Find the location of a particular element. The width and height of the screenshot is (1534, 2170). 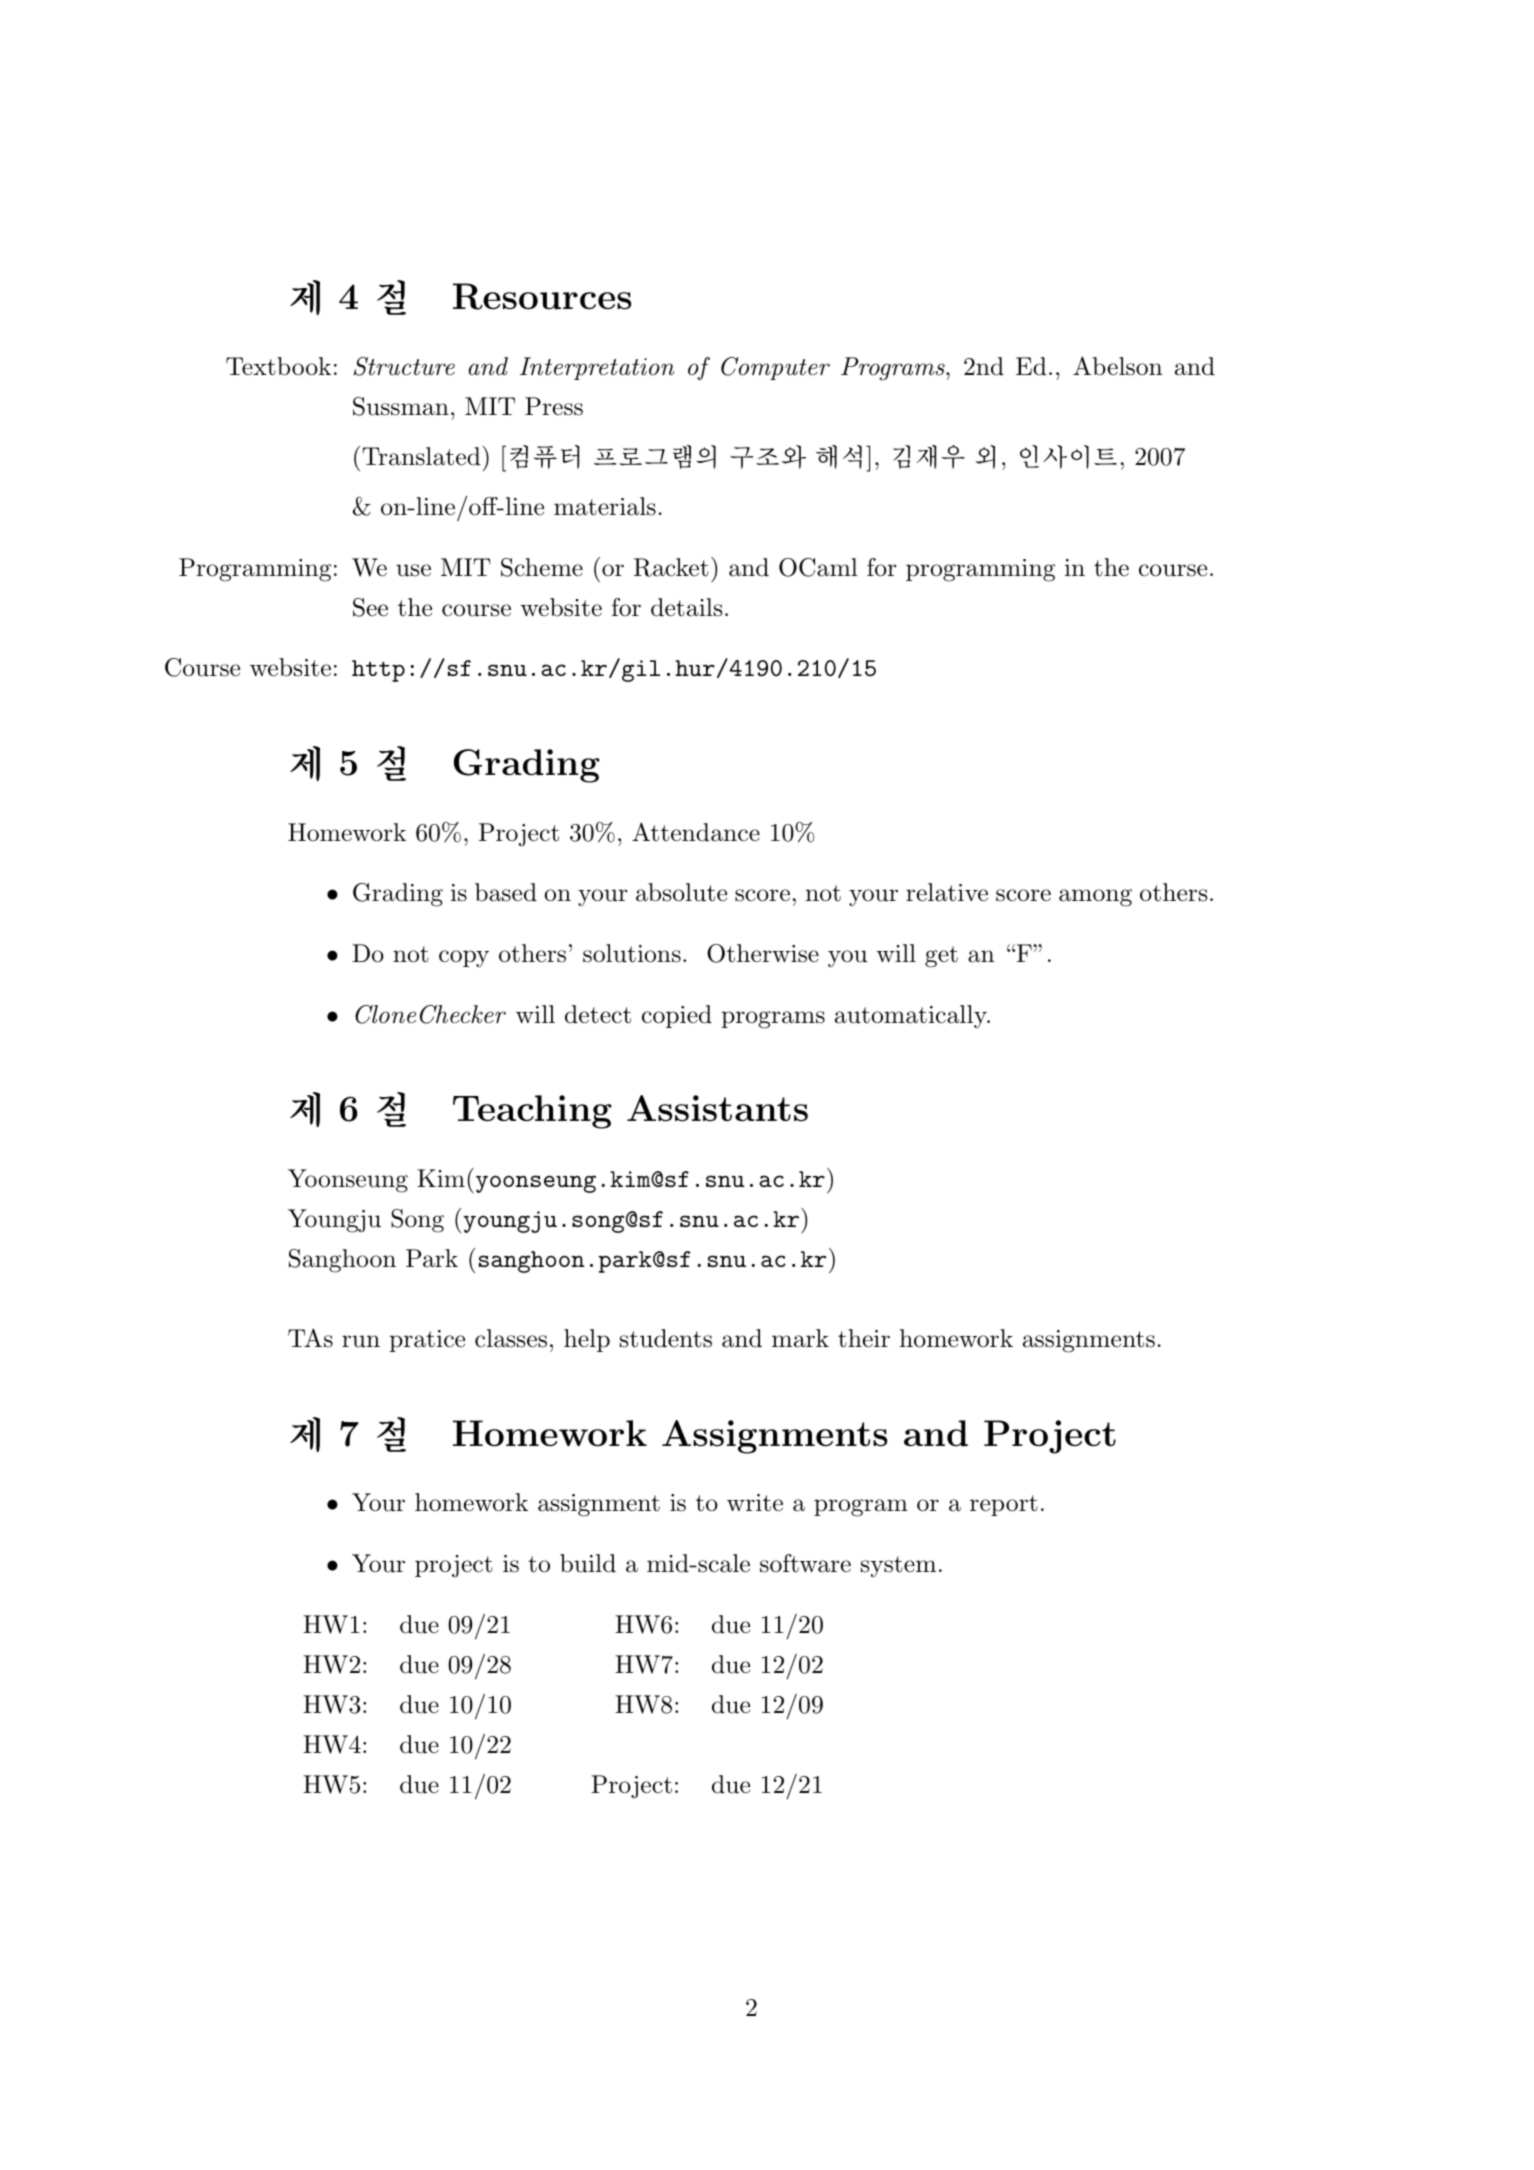

based is located at coordinates (506, 892).
